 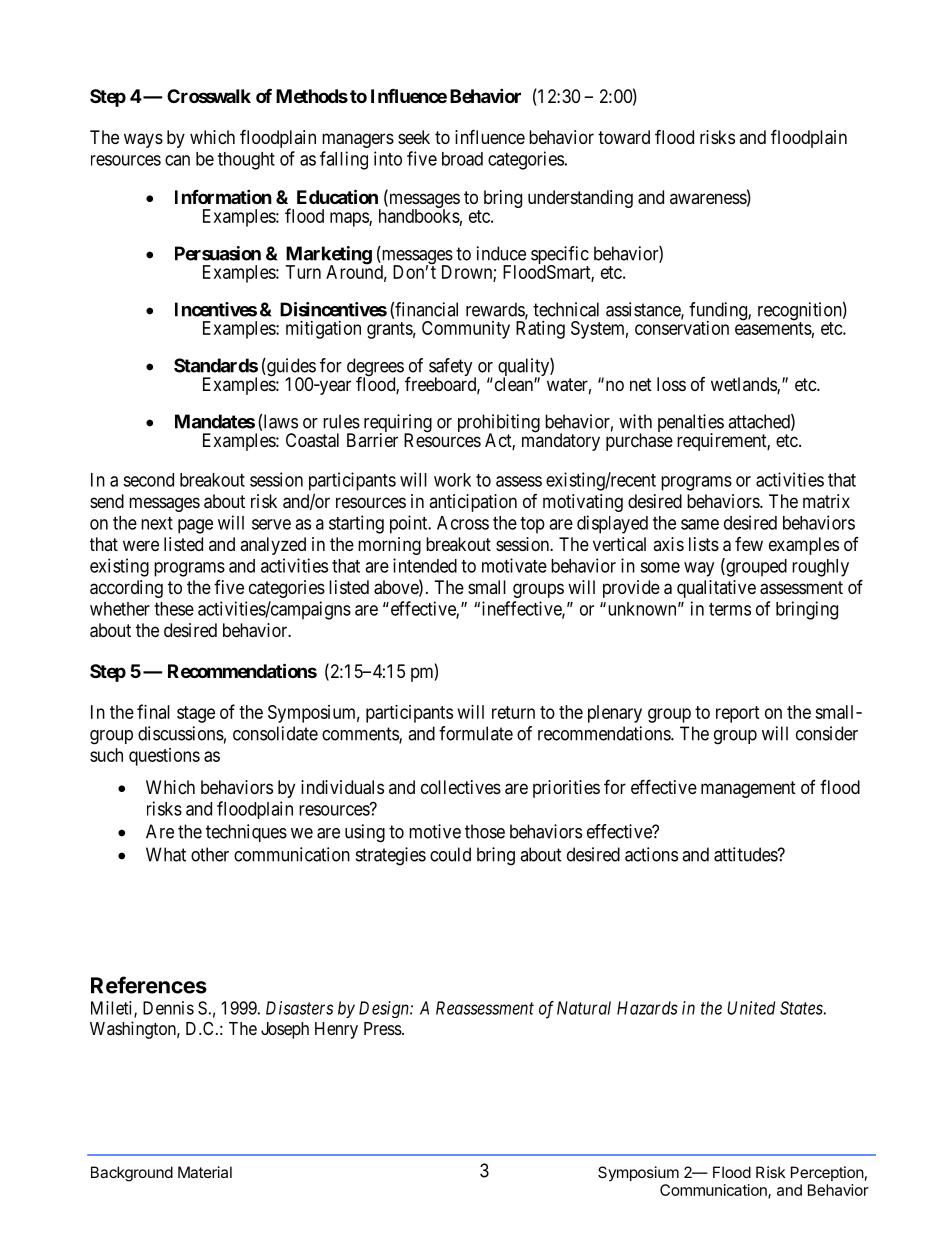 What do you see at coordinates (148, 480) in the screenshot?
I see `second` at bounding box center [148, 480].
